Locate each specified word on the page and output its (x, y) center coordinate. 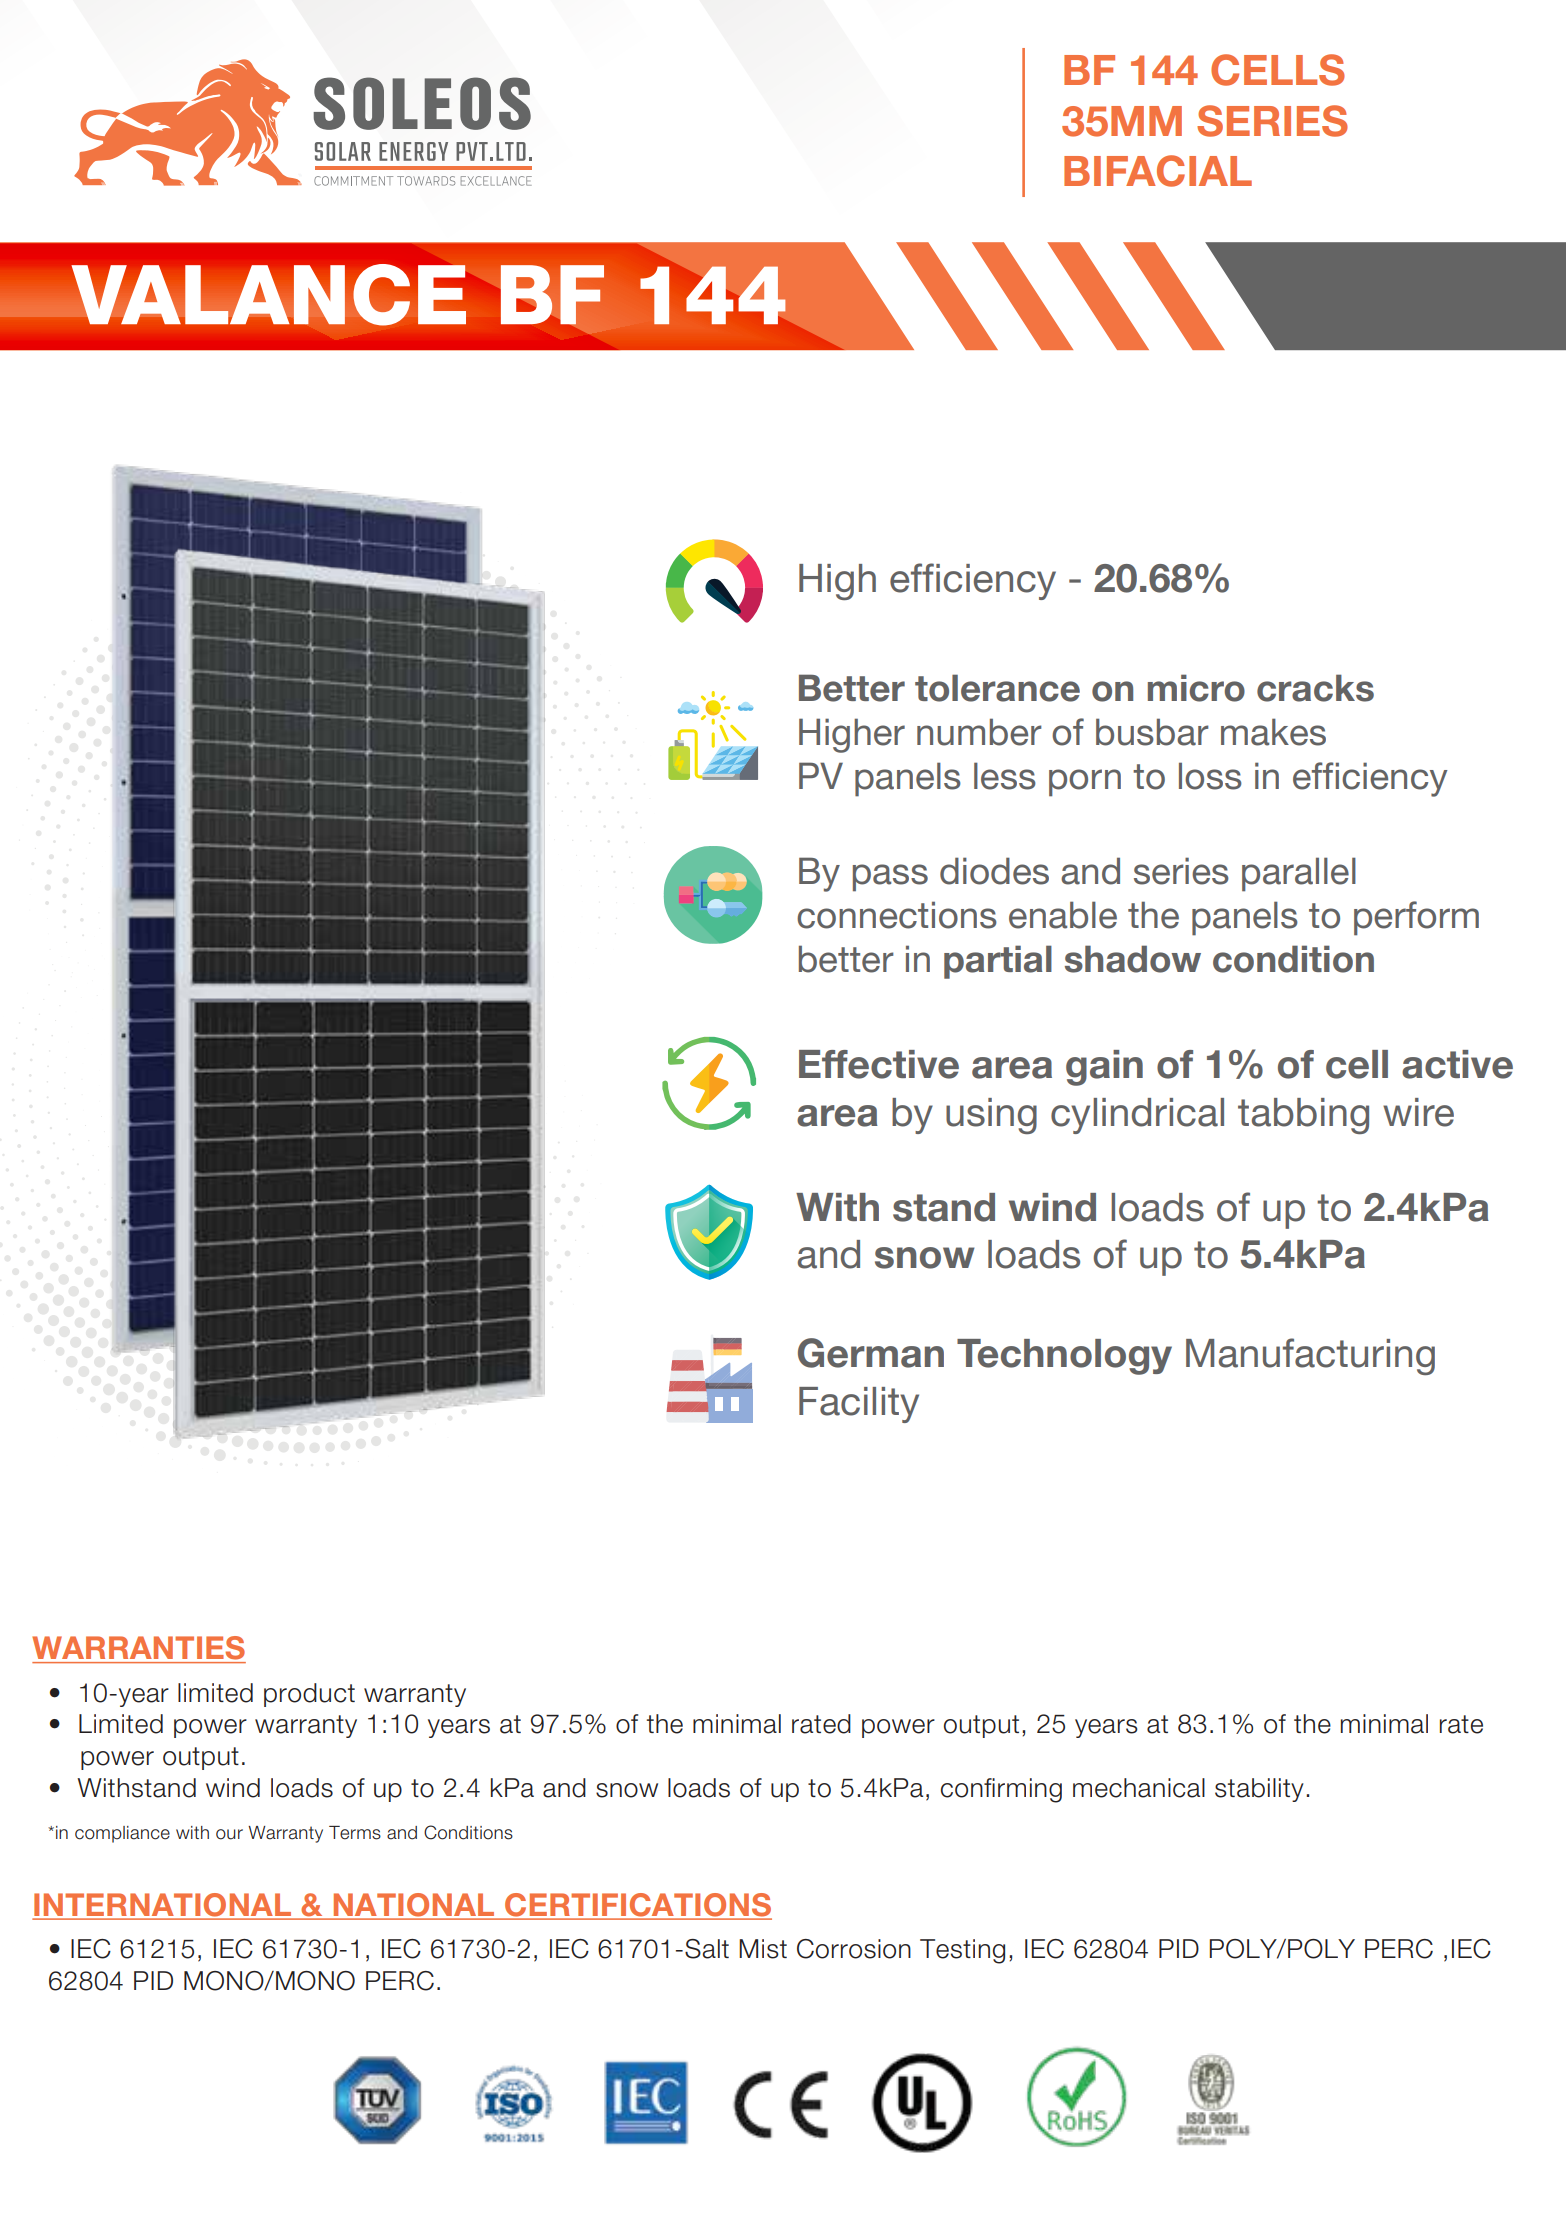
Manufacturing (1310, 1356)
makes (1273, 732)
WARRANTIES (138, 1648)
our (229, 1834)
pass (890, 878)
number (979, 732)
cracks (1315, 688)
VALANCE (268, 295)
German (871, 1353)
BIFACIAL (1158, 171)
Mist (763, 1949)
